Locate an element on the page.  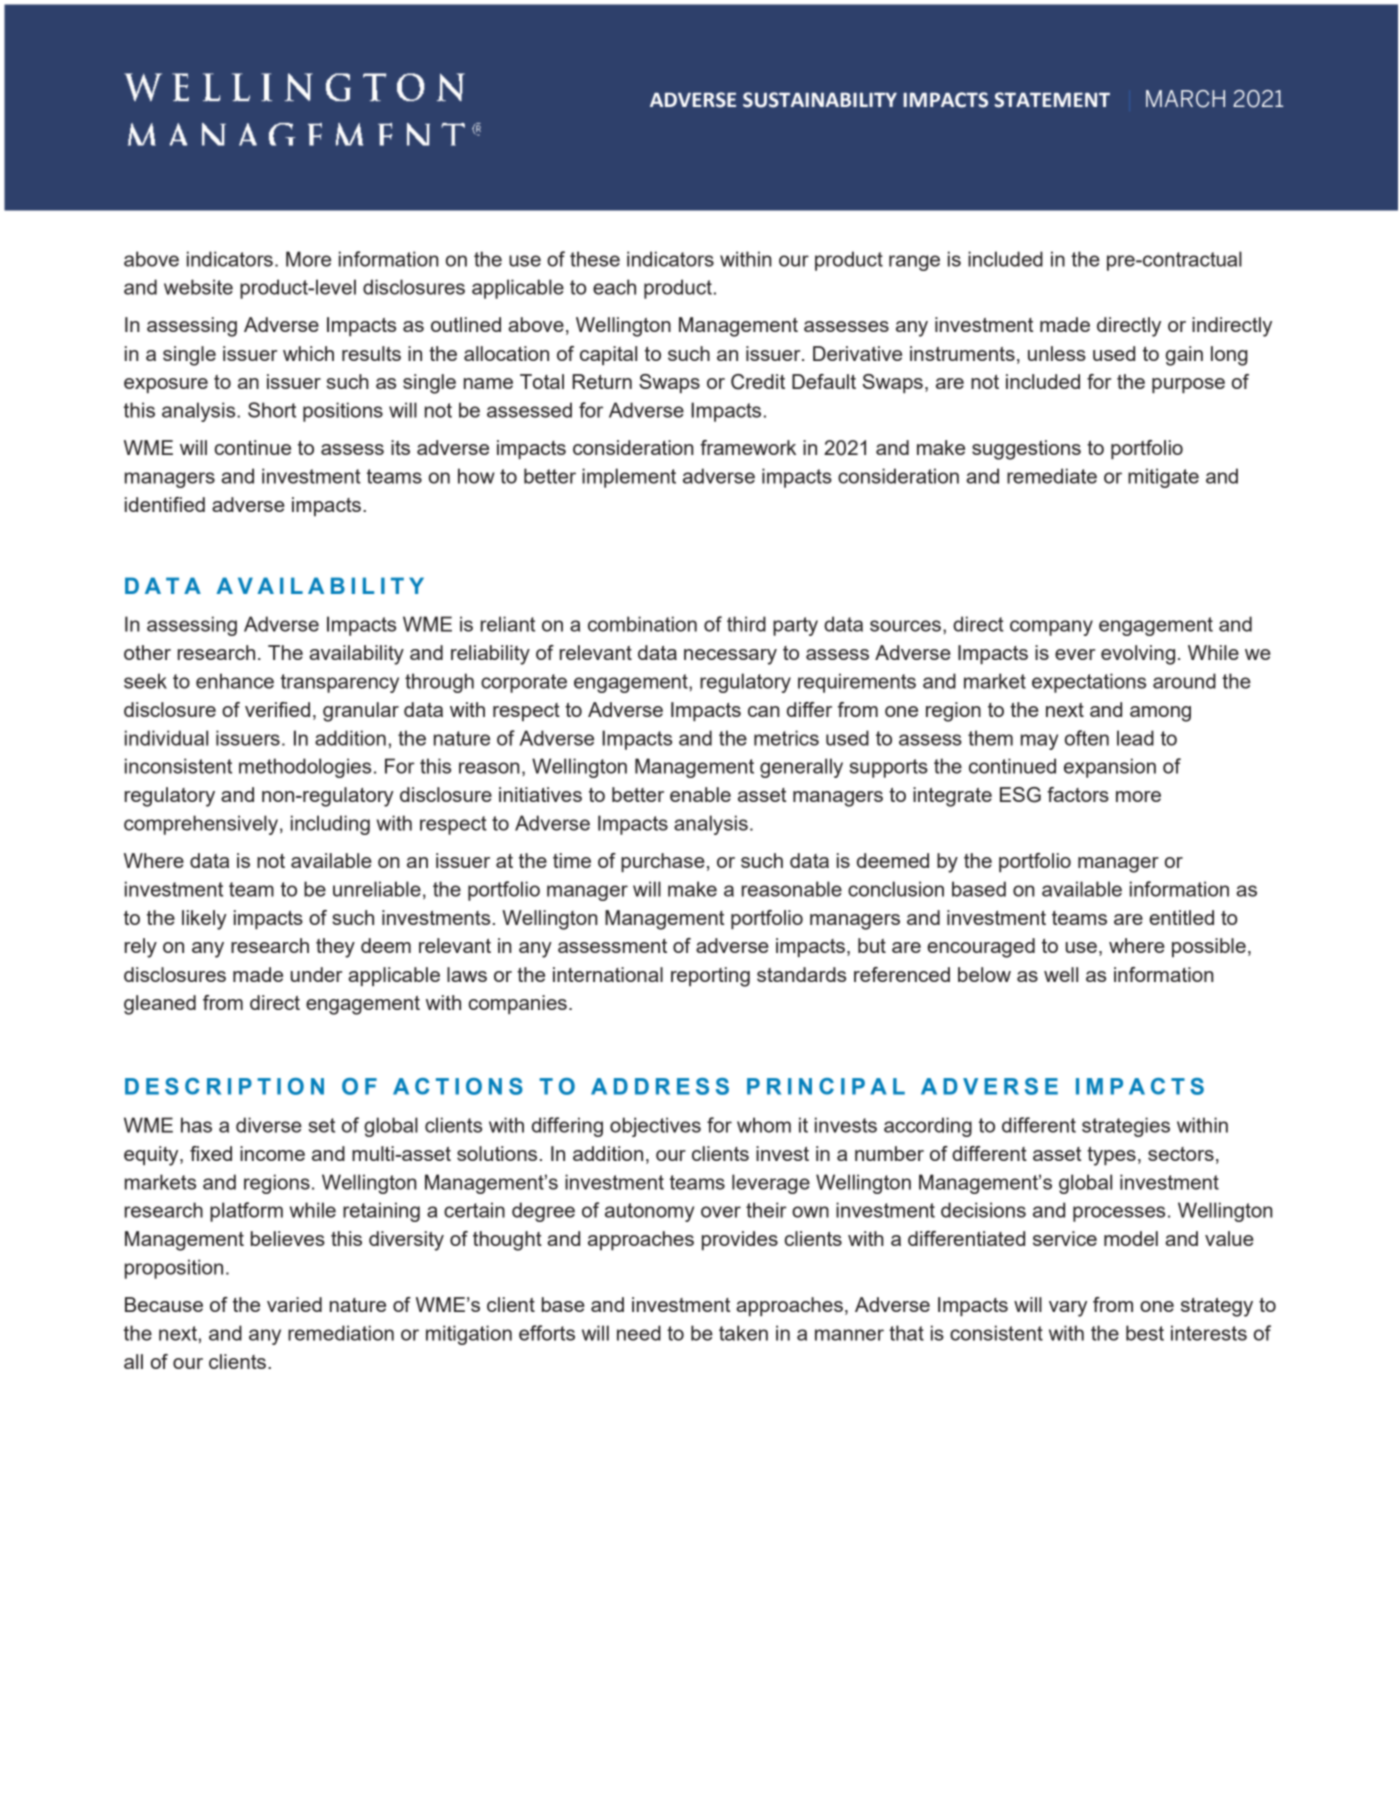
identified is located at coordinates (165, 504).
